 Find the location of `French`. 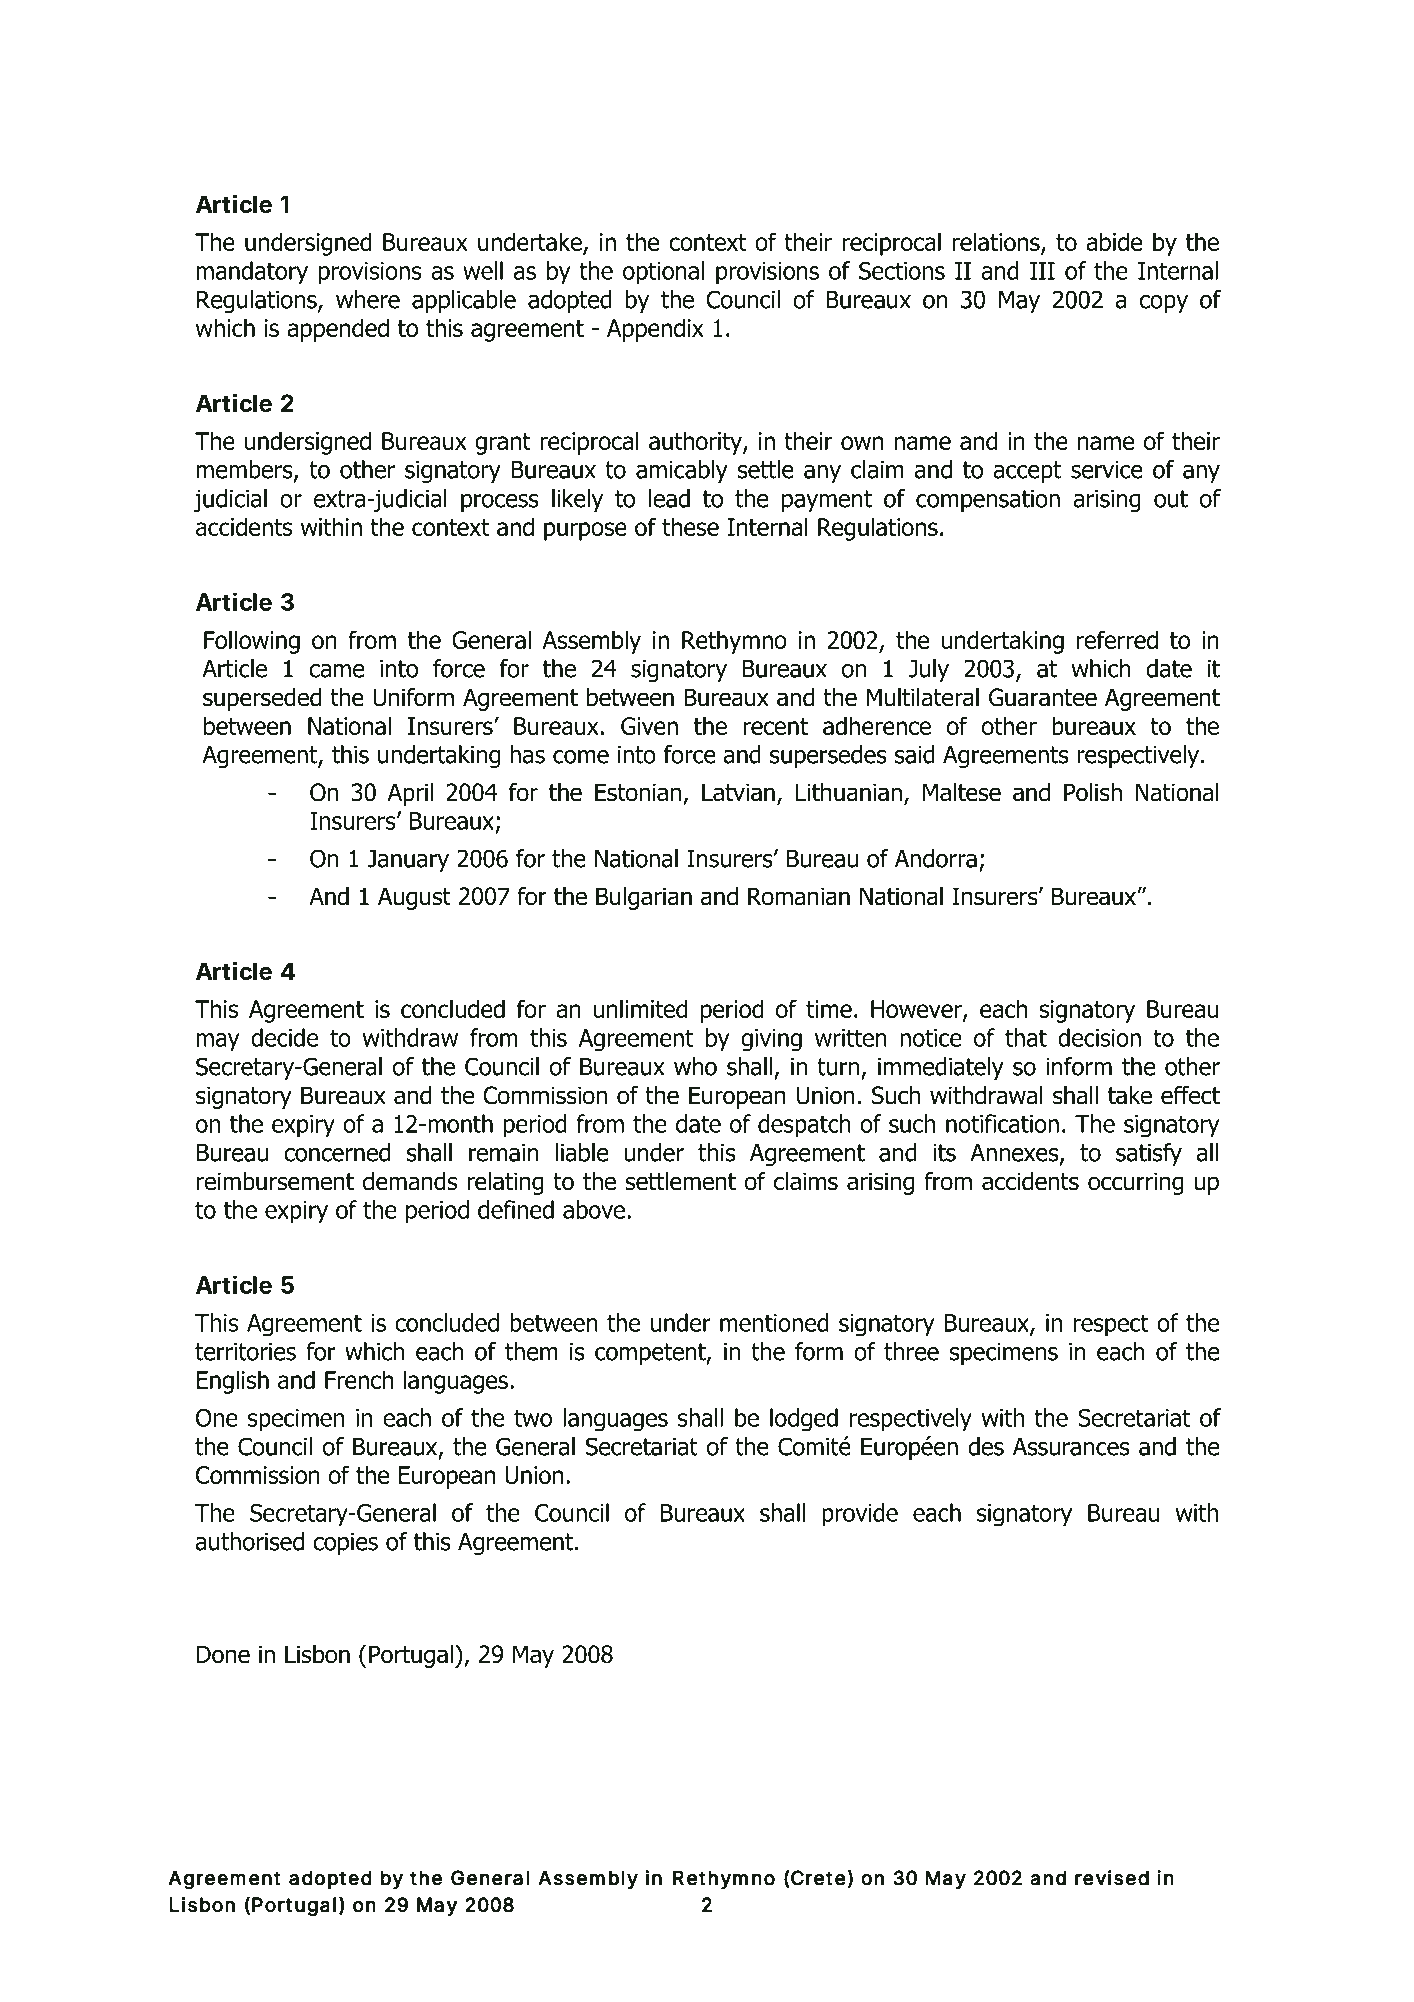

French is located at coordinates (359, 1379).
